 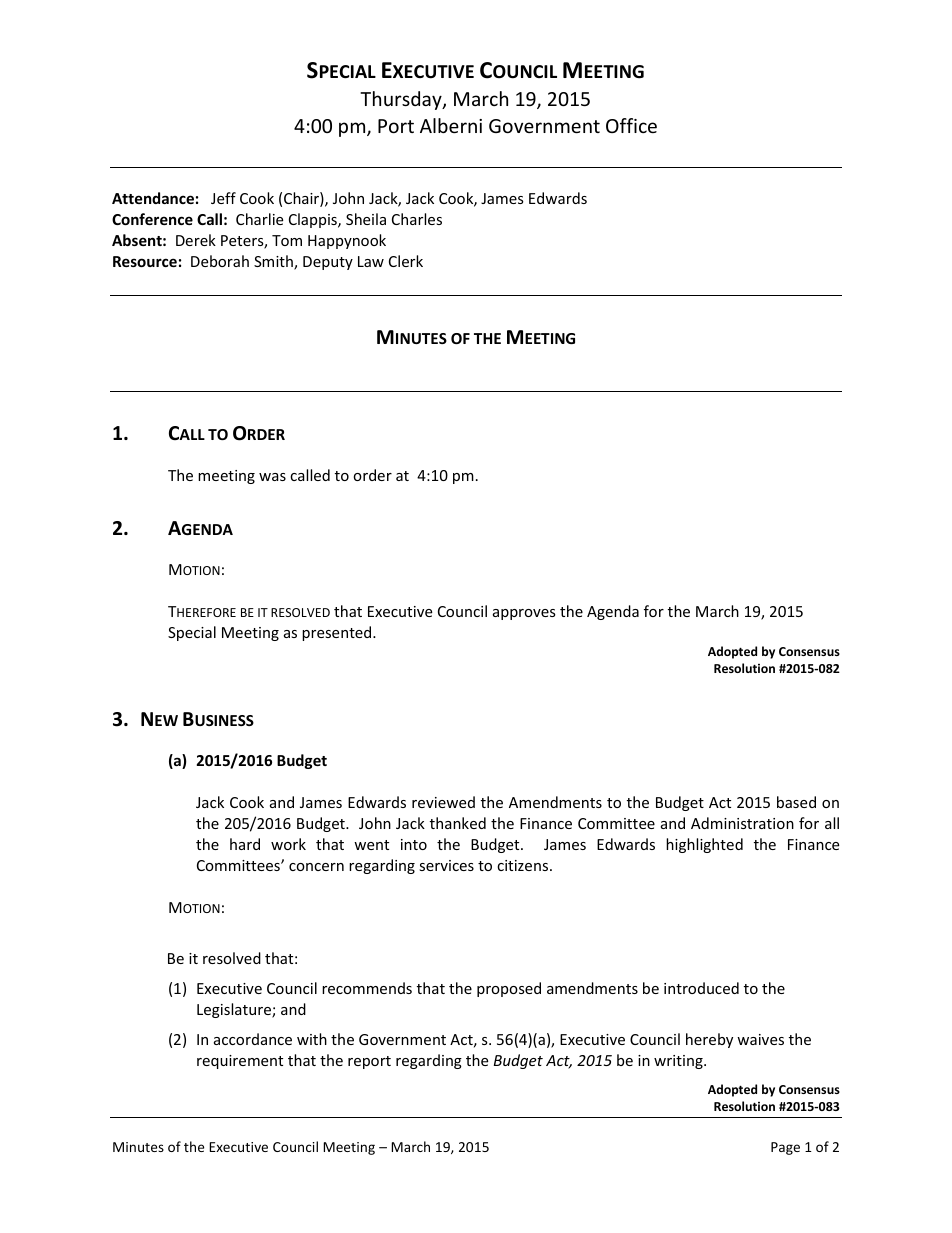 I want to click on requirement, so click(x=240, y=1062).
